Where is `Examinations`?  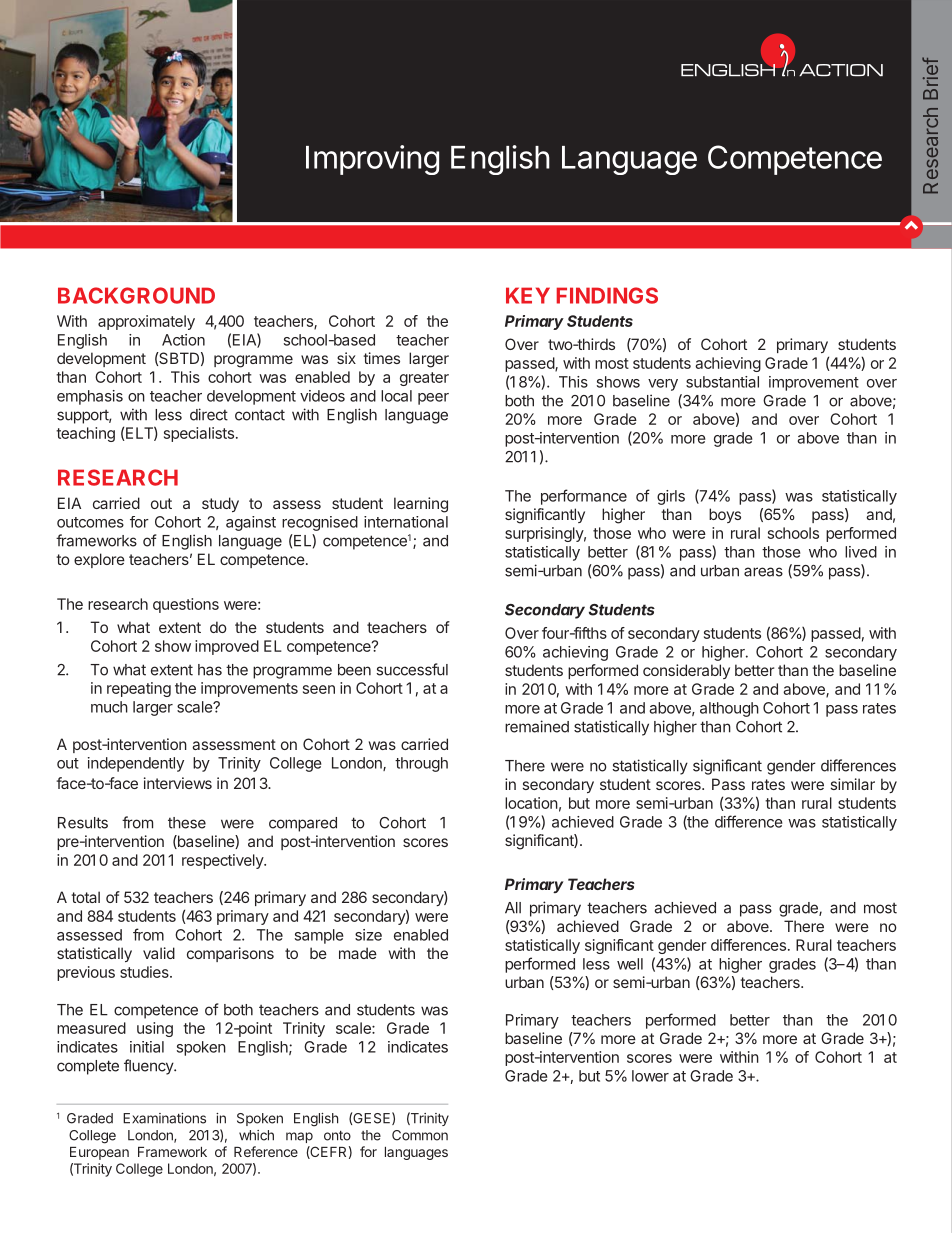 Examinations is located at coordinates (164, 1118).
